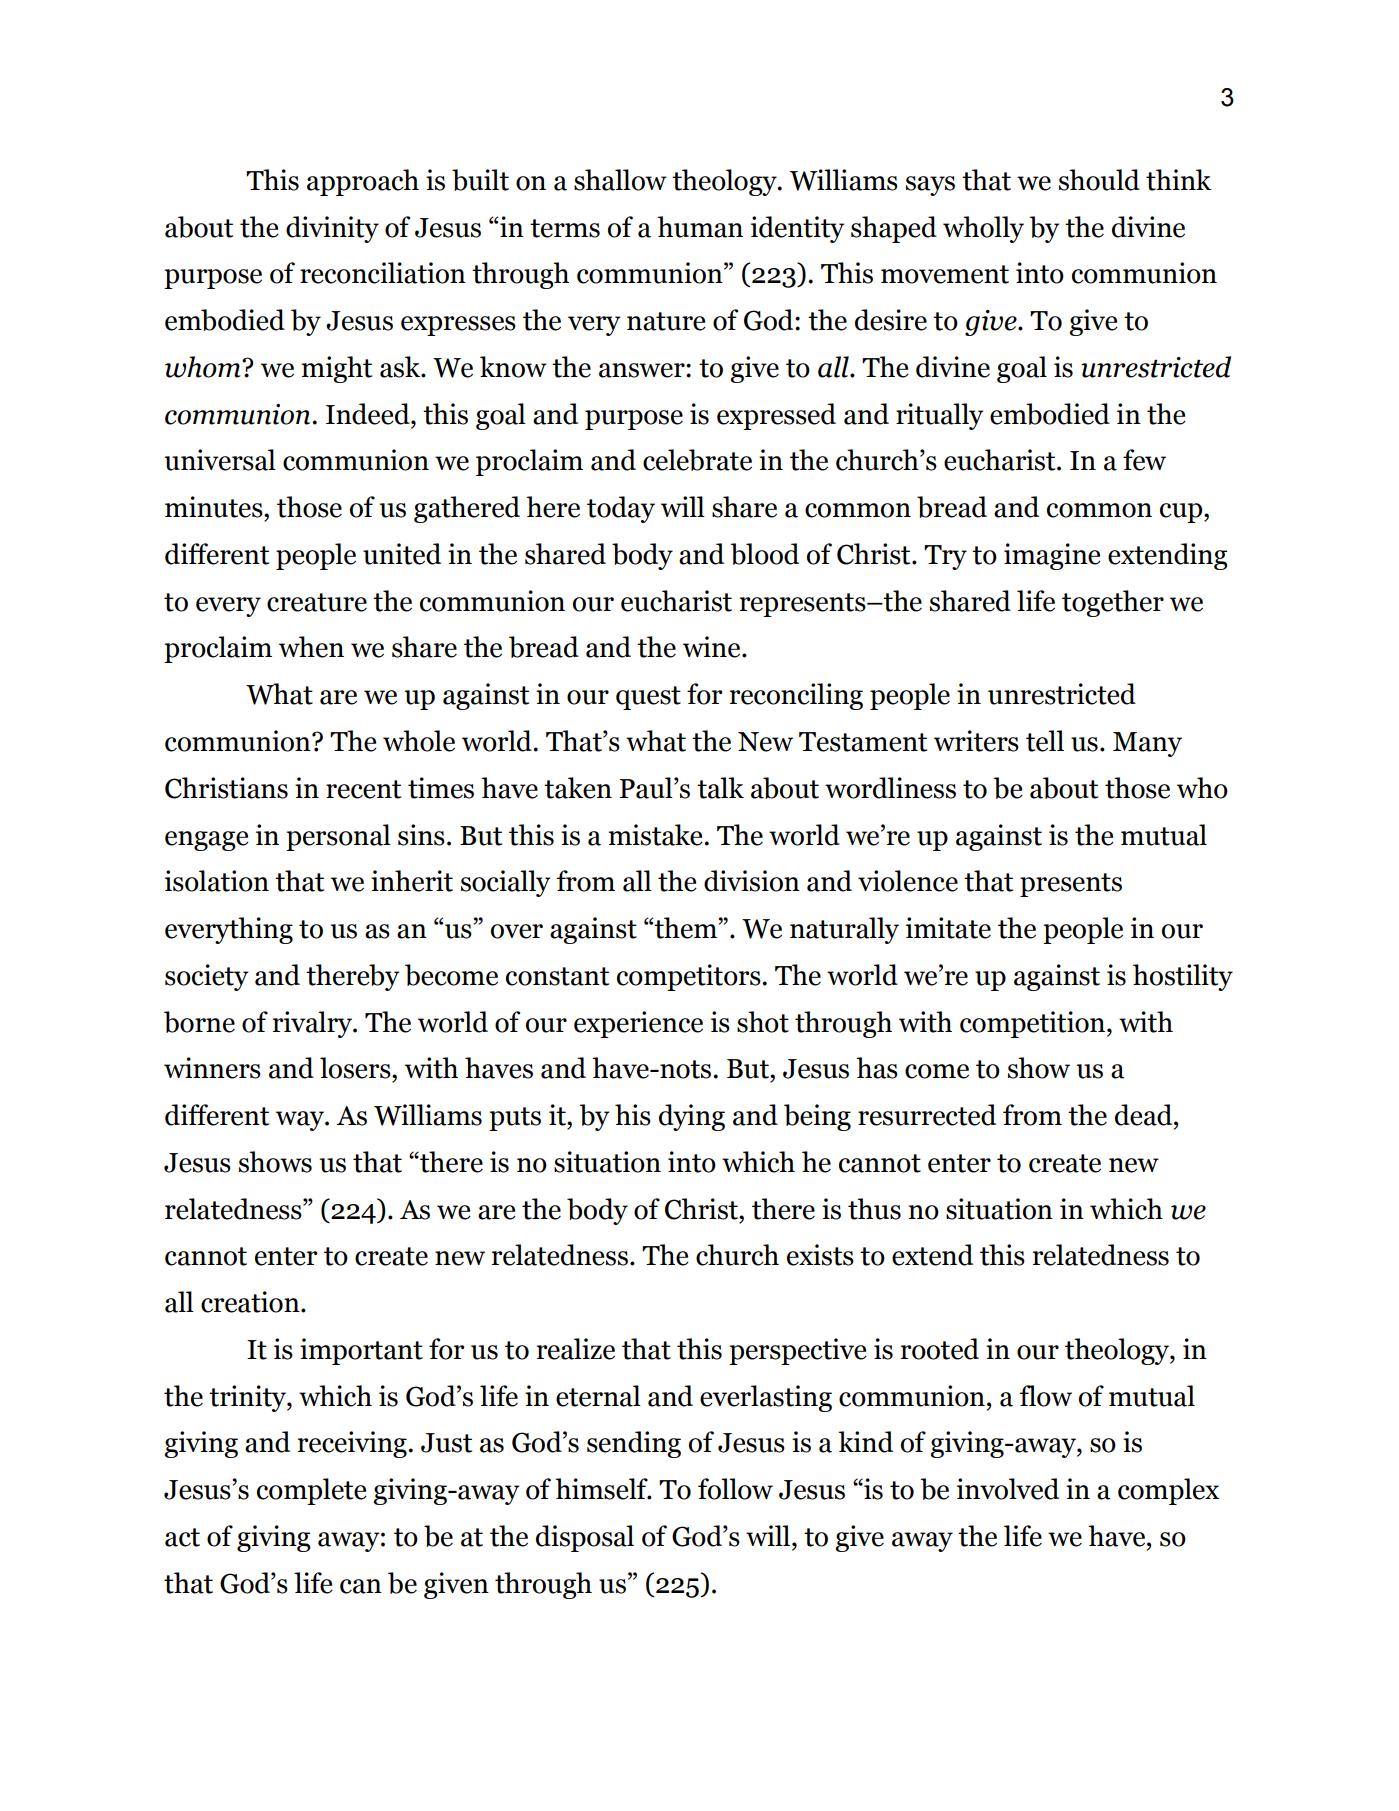 Image resolution: width=1399 pixels, height=1811 pixels. Describe the element at coordinates (313, 1024) in the screenshot. I see `rivalry` at that location.
